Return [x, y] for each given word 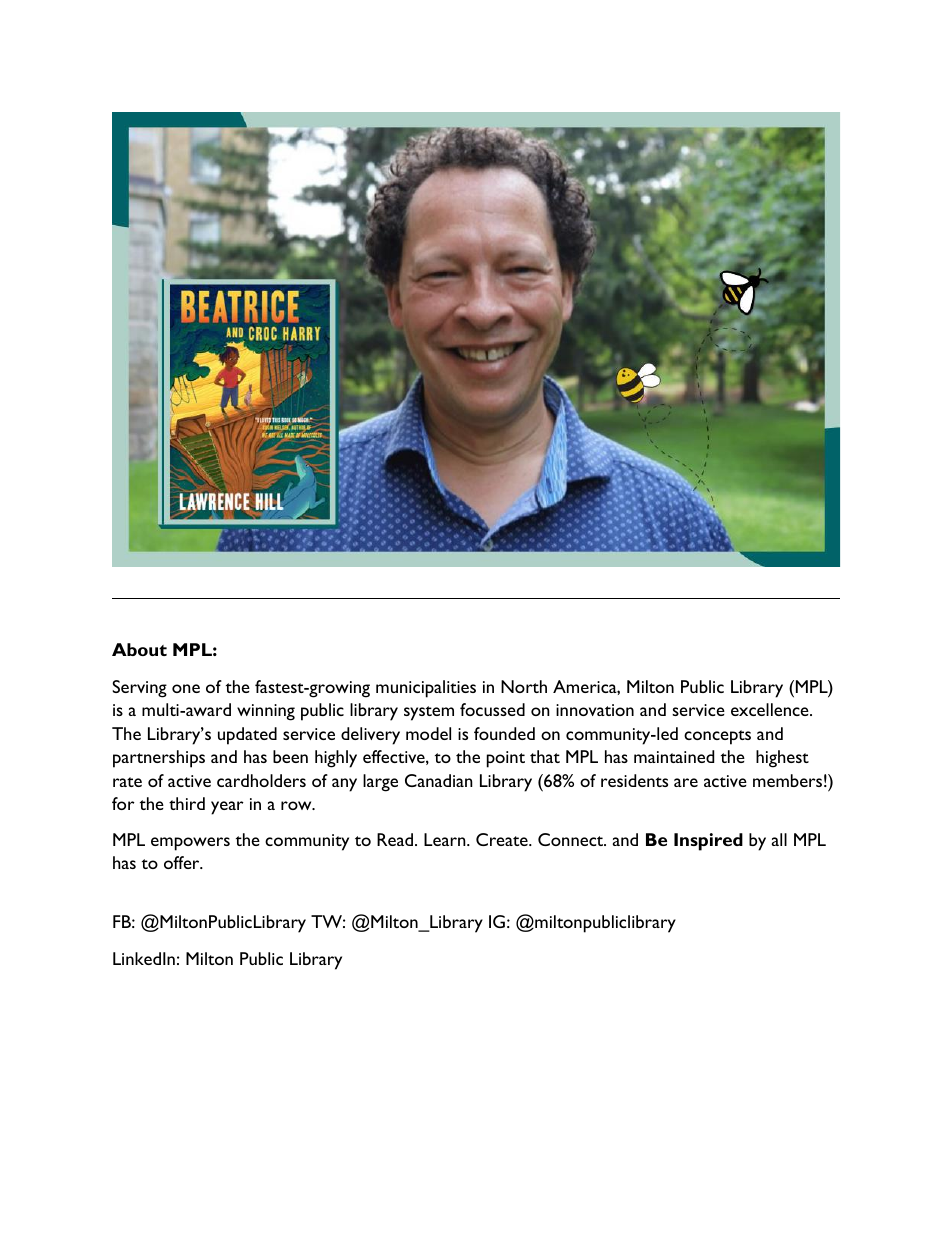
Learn [446, 839]
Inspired [708, 842]
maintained [674, 756]
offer [183, 862]
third [187, 803]
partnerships [159, 759]
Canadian [439, 780]
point [506, 759]
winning [266, 712]
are [686, 782]
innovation [595, 710]
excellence [771, 709]
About [139, 649]
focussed [492, 709]
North [524, 686]
